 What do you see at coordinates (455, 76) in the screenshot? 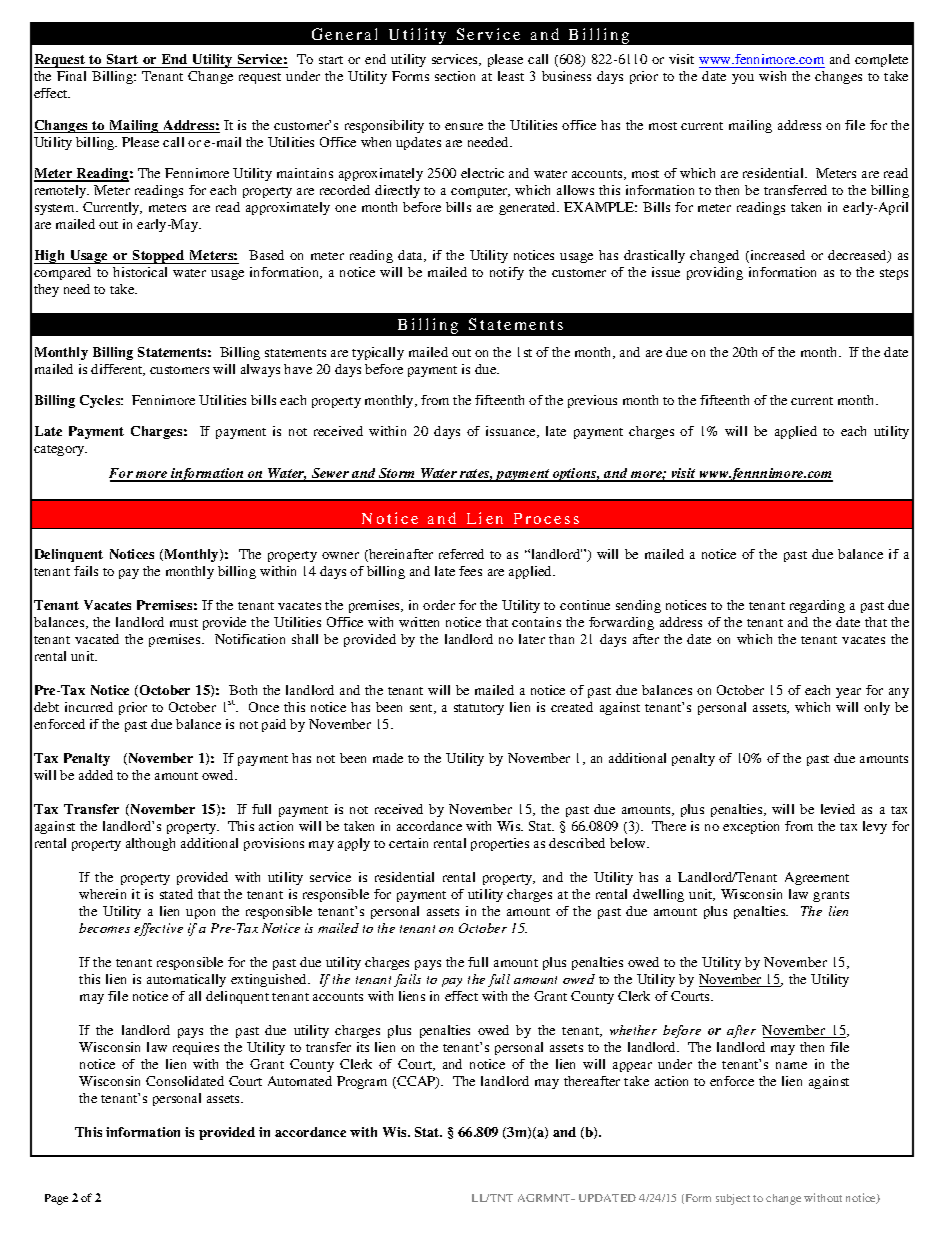
I see `section` at bounding box center [455, 76].
